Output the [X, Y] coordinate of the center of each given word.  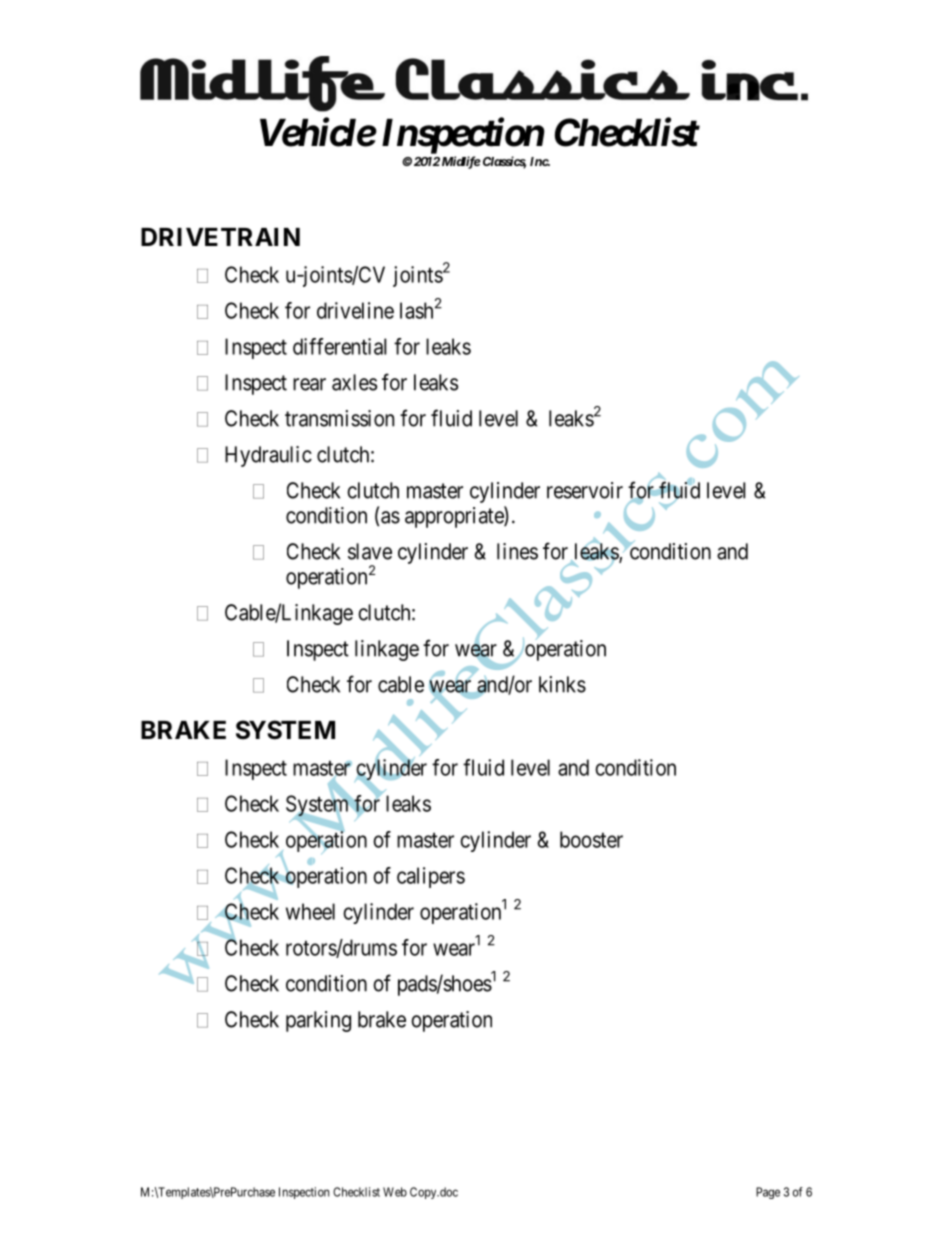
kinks [562, 684]
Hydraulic [268, 456]
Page [768, 1193]
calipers [431, 877]
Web [395, 1192]
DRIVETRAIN [220, 237]
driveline [355, 310]
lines [517, 551]
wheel [310, 911]
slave [370, 551]
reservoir [585, 490]
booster [591, 839]
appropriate [455, 517]
